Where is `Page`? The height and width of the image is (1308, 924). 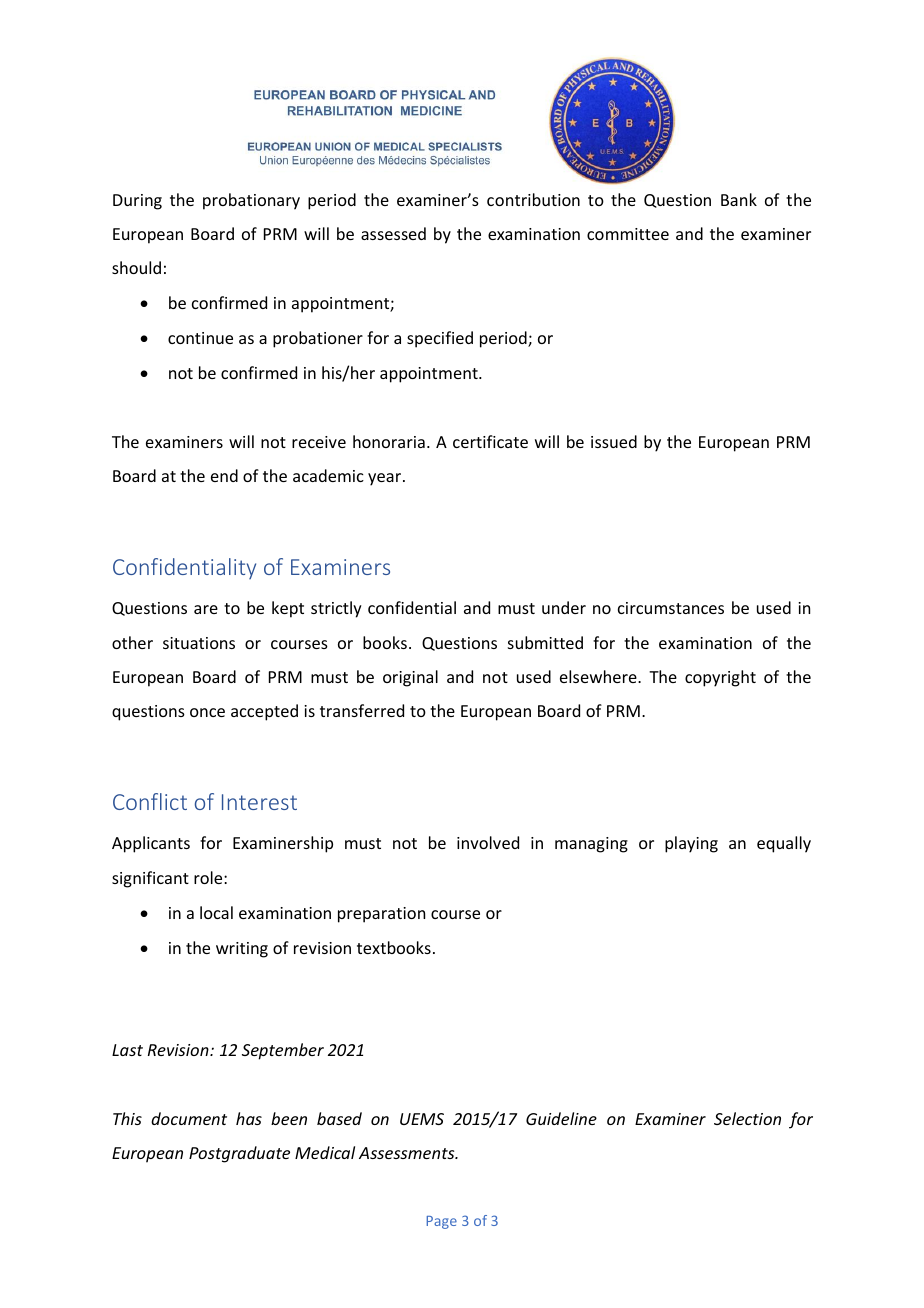 Page is located at coordinates (441, 1222).
